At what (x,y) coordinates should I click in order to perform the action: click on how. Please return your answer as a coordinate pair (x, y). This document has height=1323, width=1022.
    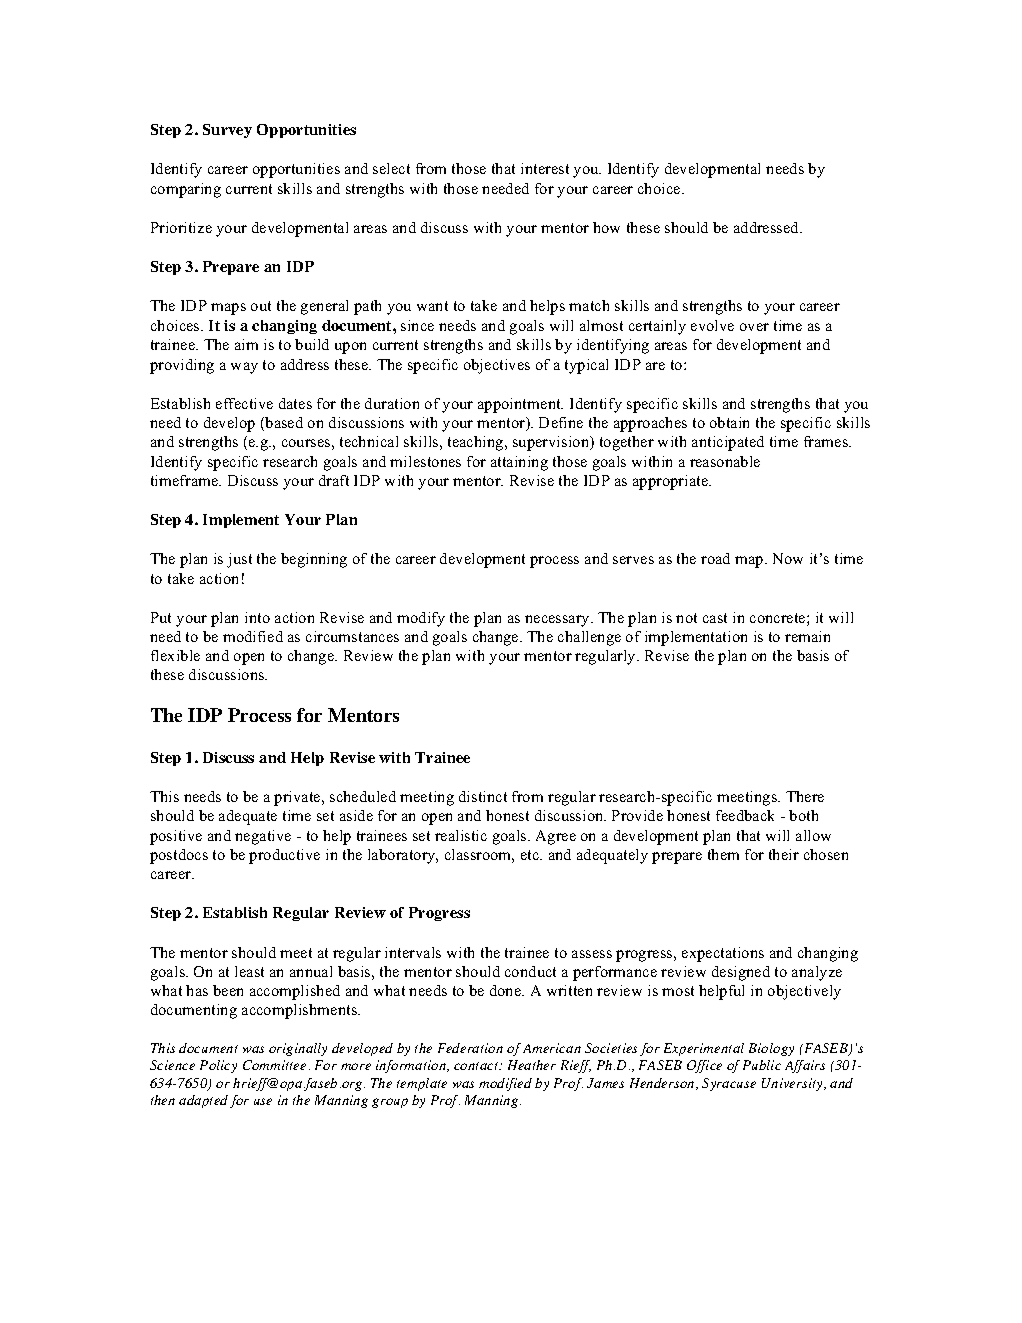
    Looking at the image, I should click on (606, 227).
